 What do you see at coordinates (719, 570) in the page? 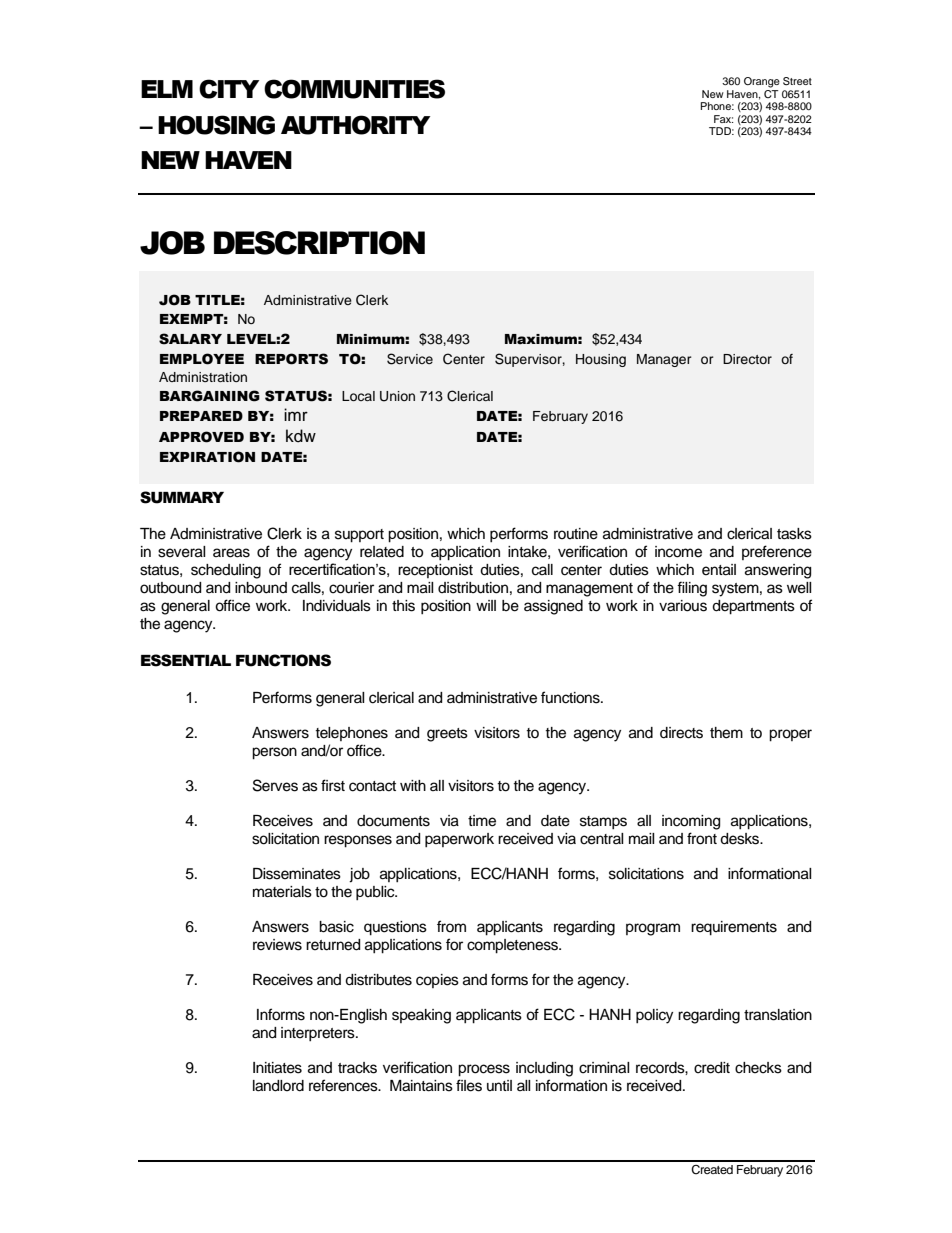
I see `entail` at bounding box center [719, 570].
